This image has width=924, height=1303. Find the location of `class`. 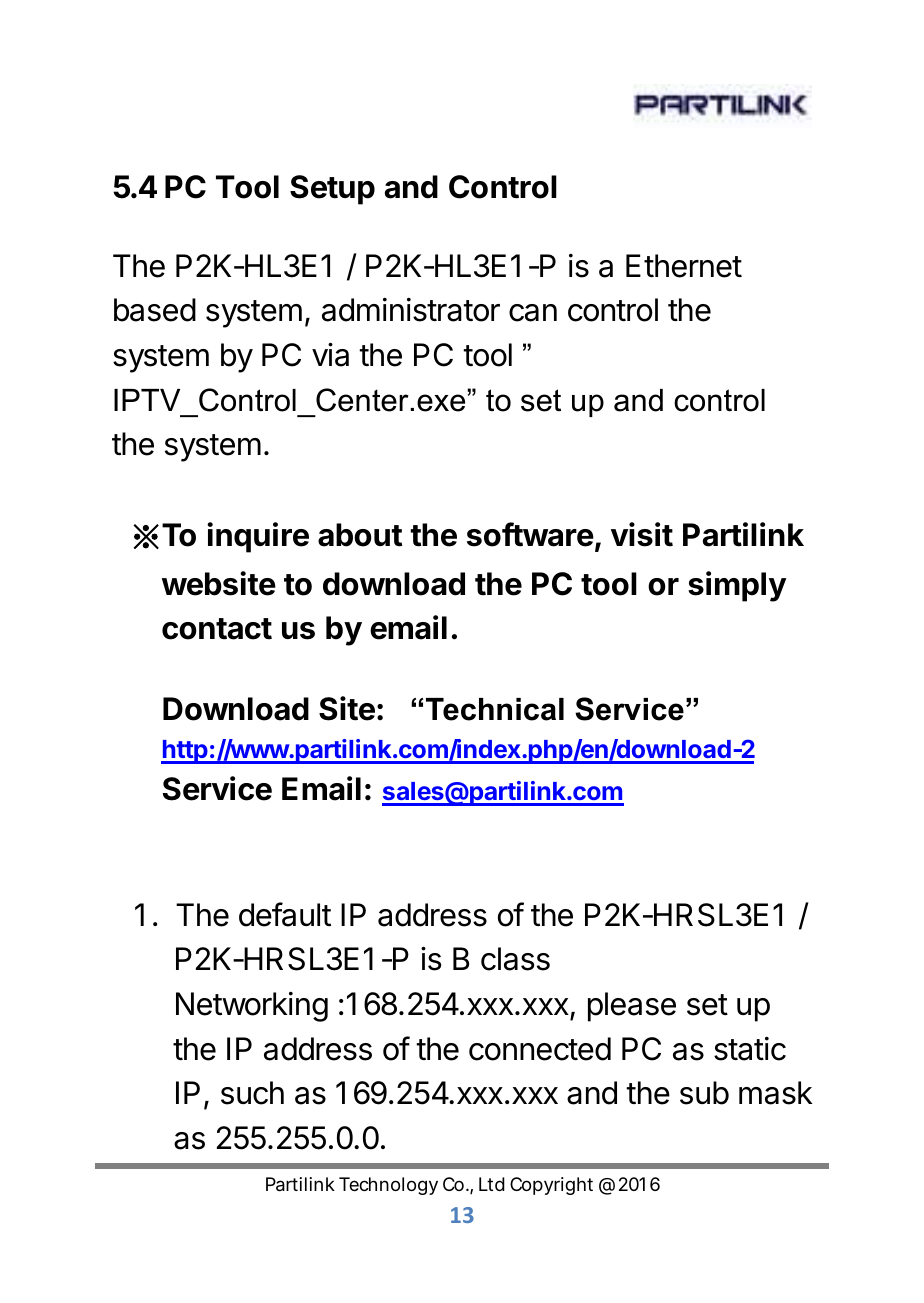

class is located at coordinates (515, 959).
